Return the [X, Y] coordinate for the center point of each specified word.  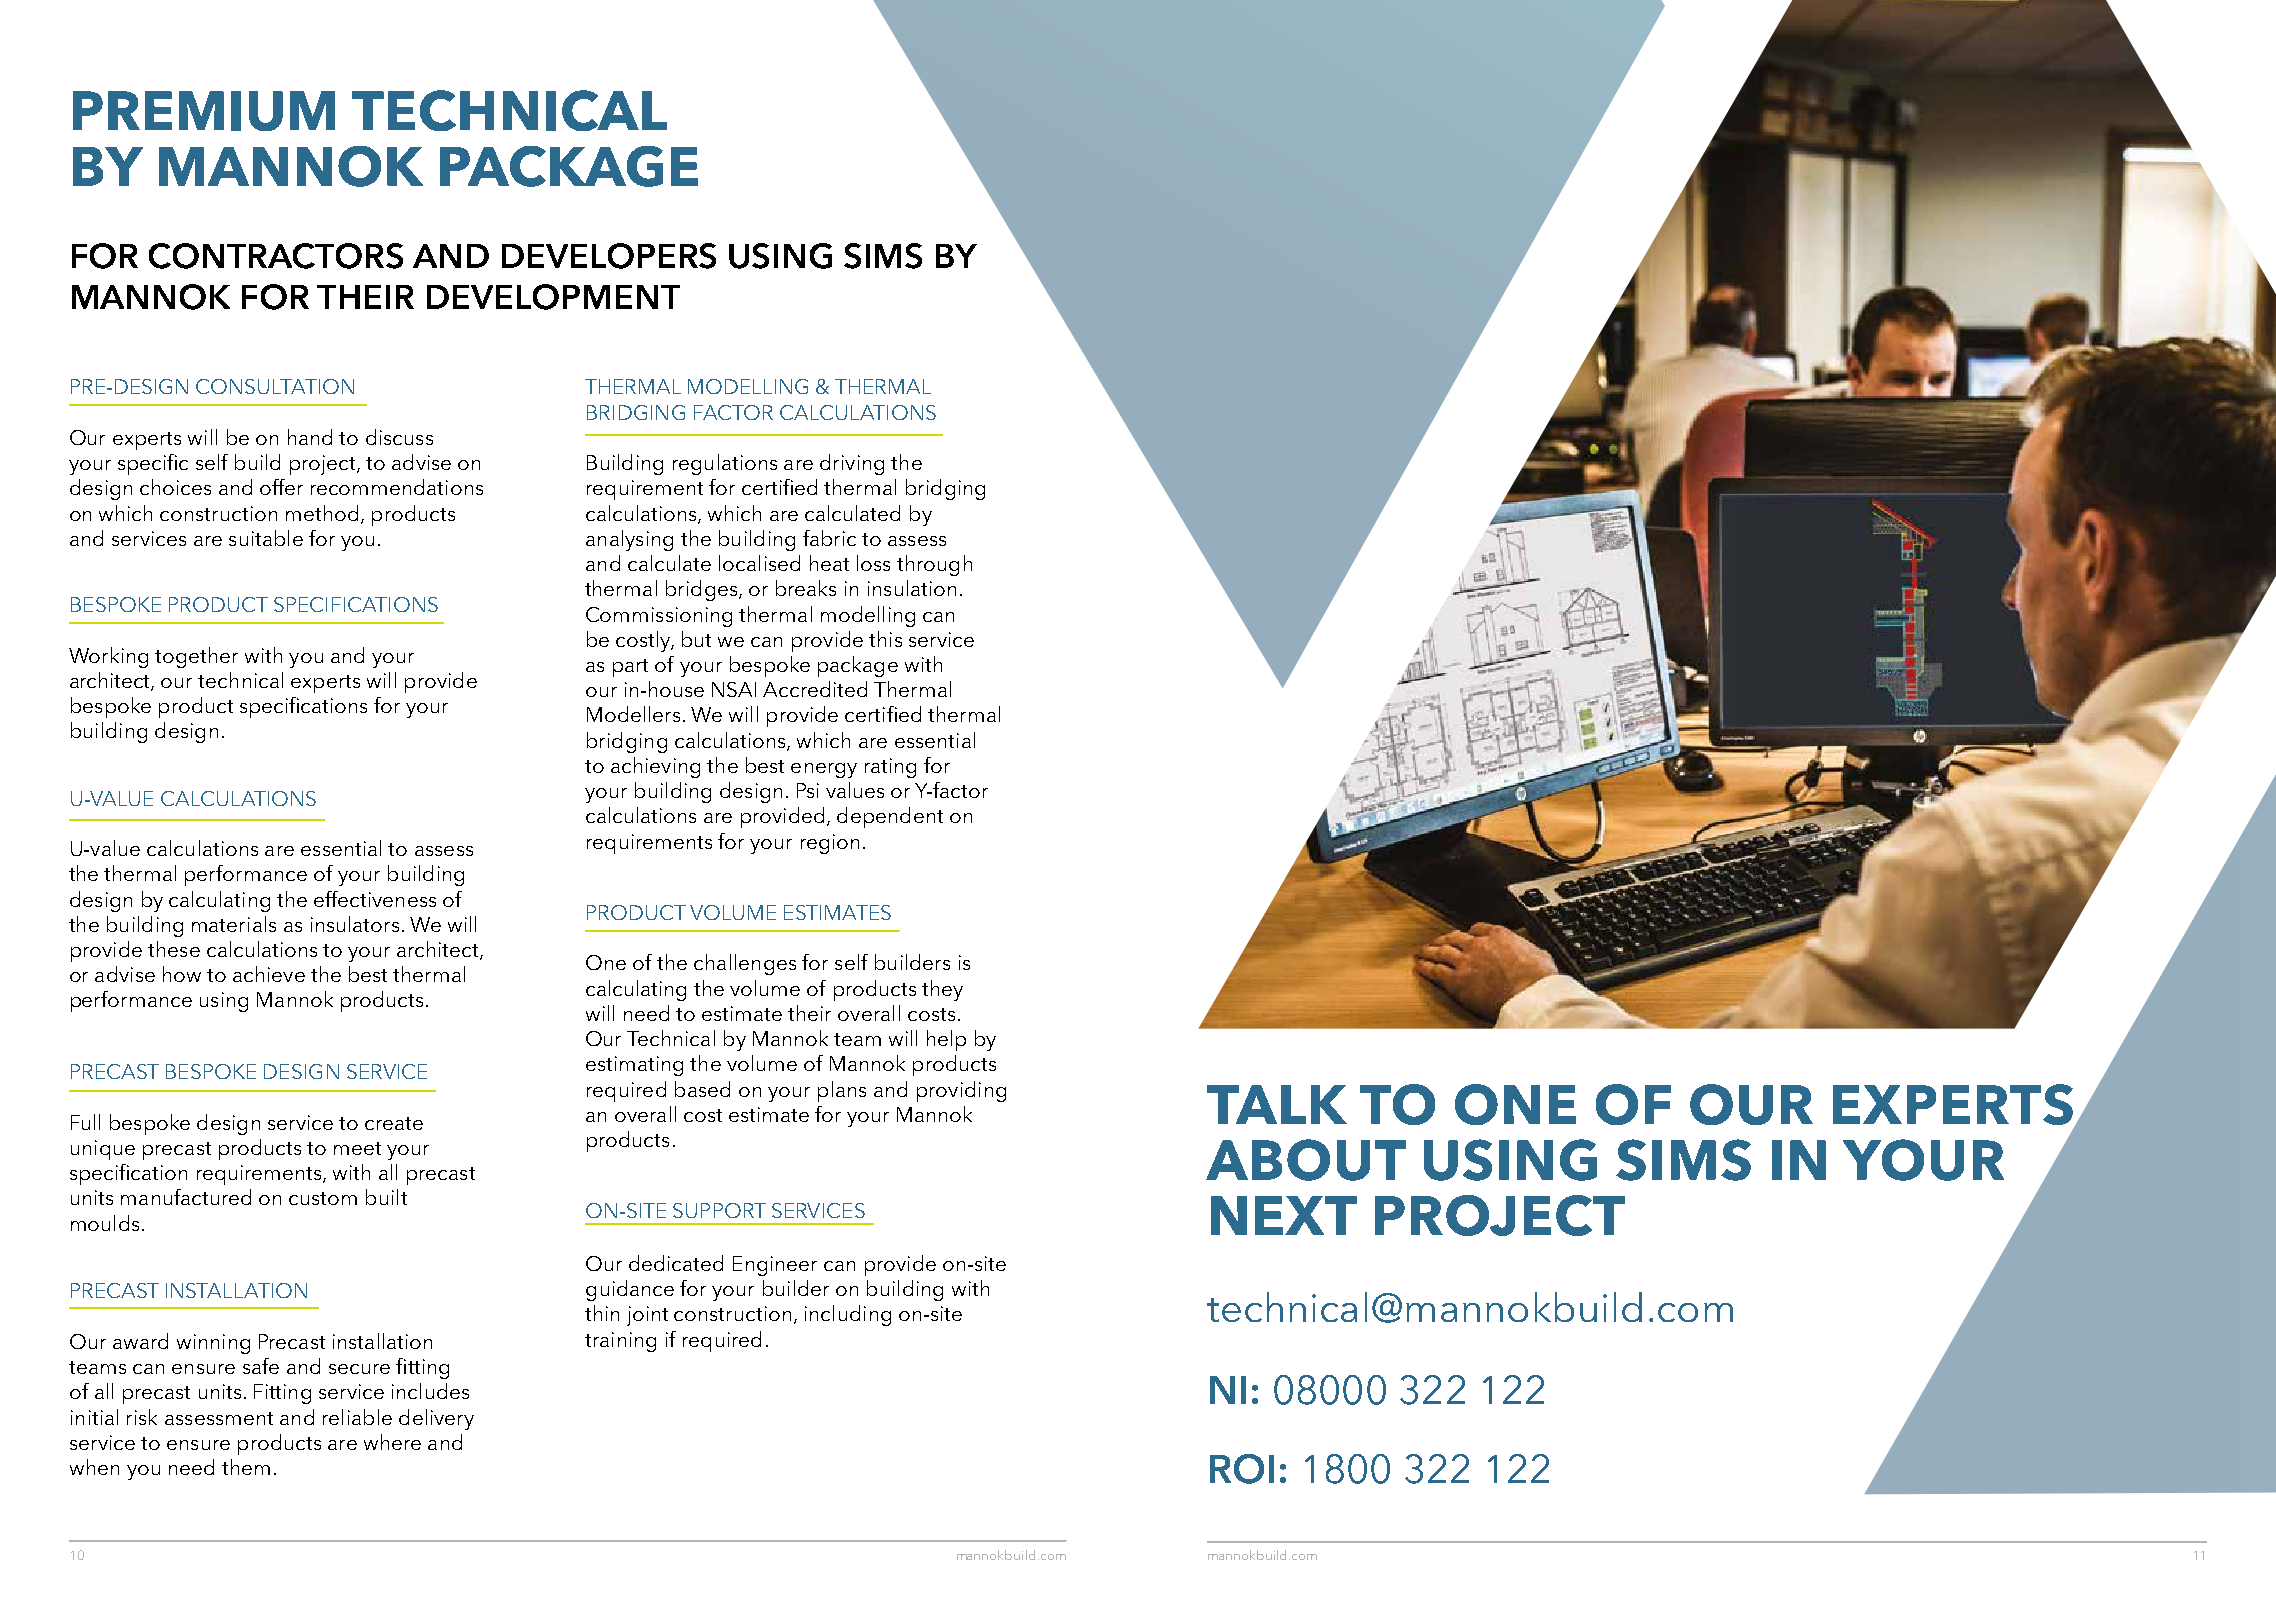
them [246, 1467]
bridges [703, 590]
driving [852, 464]
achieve [269, 974]
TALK [1277, 1104]
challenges [745, 964]
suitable [266, 538]
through [934, 565]
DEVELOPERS [609, 256]
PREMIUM [204, 111]
